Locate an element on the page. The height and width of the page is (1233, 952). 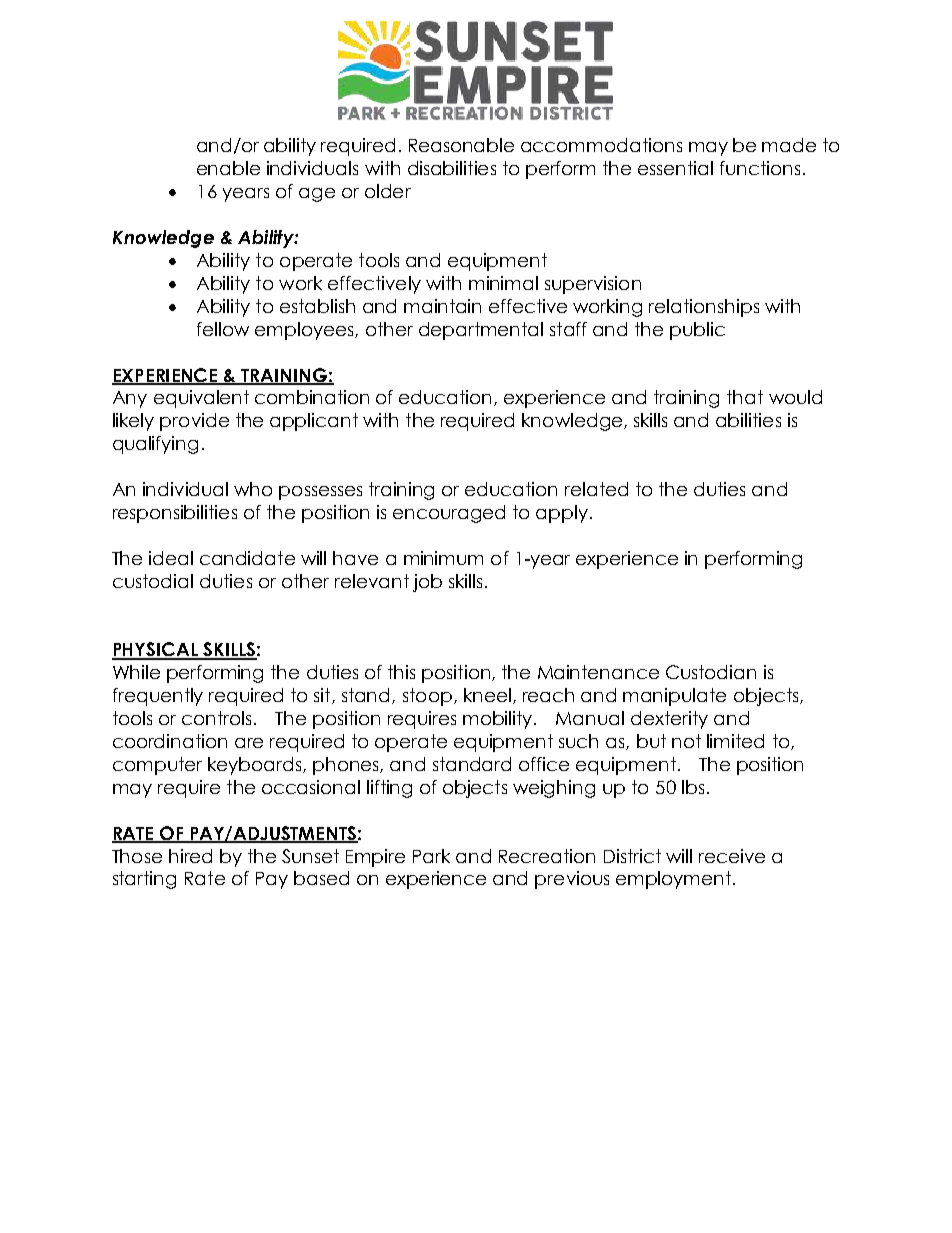
job is located at coordinates (427, 583).
